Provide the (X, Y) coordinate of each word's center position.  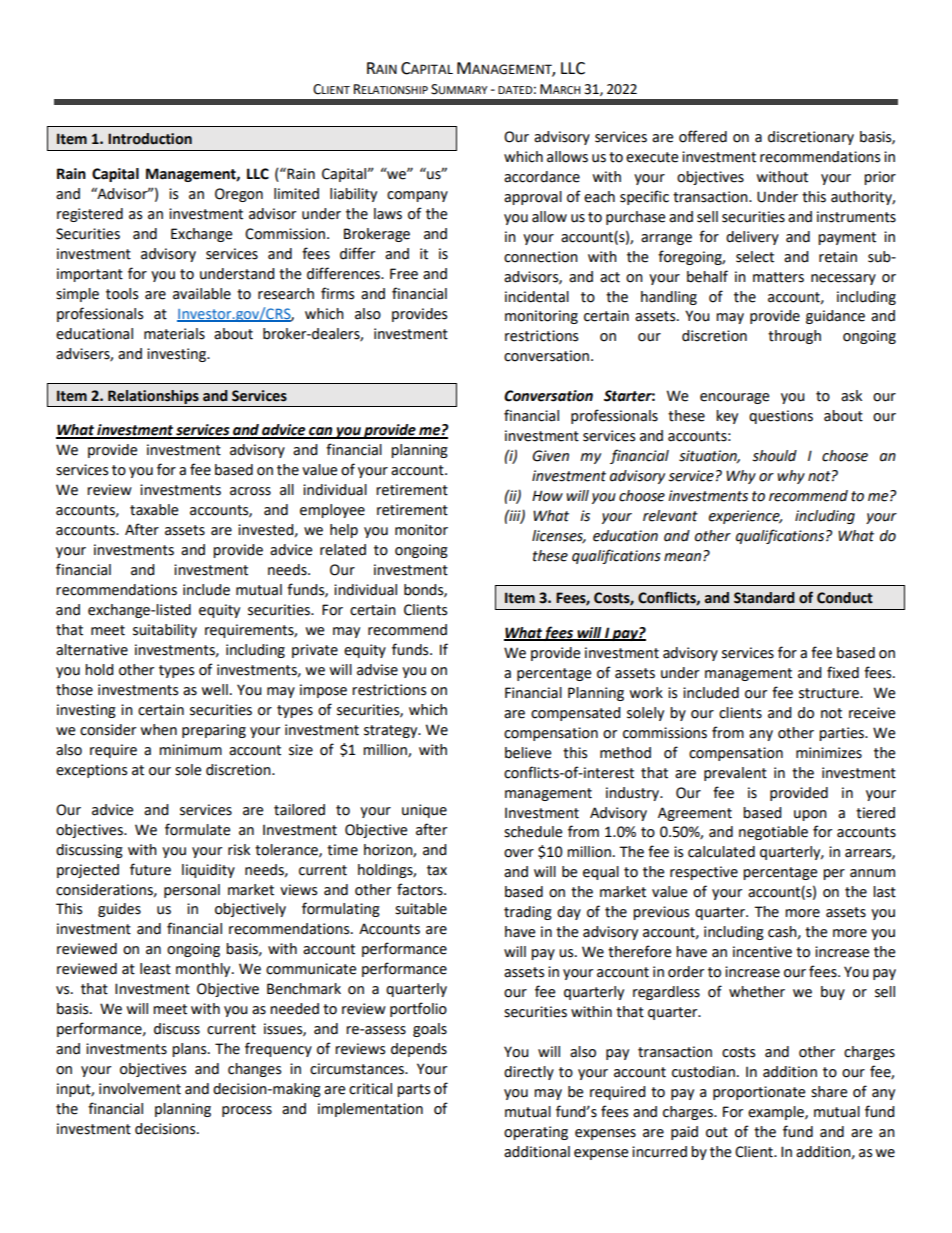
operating (536, 1133)
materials (174, 334)
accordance (542, 177)
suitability (165, 631)
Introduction (150, 139)
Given (550, 456)
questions (781, 417)
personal (192, 891)
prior (880, 178)
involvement (140, 1089)
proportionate (759, 1093)
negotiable (773, 833)
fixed (843, 672)
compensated (575, 714)
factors (421, 889)
